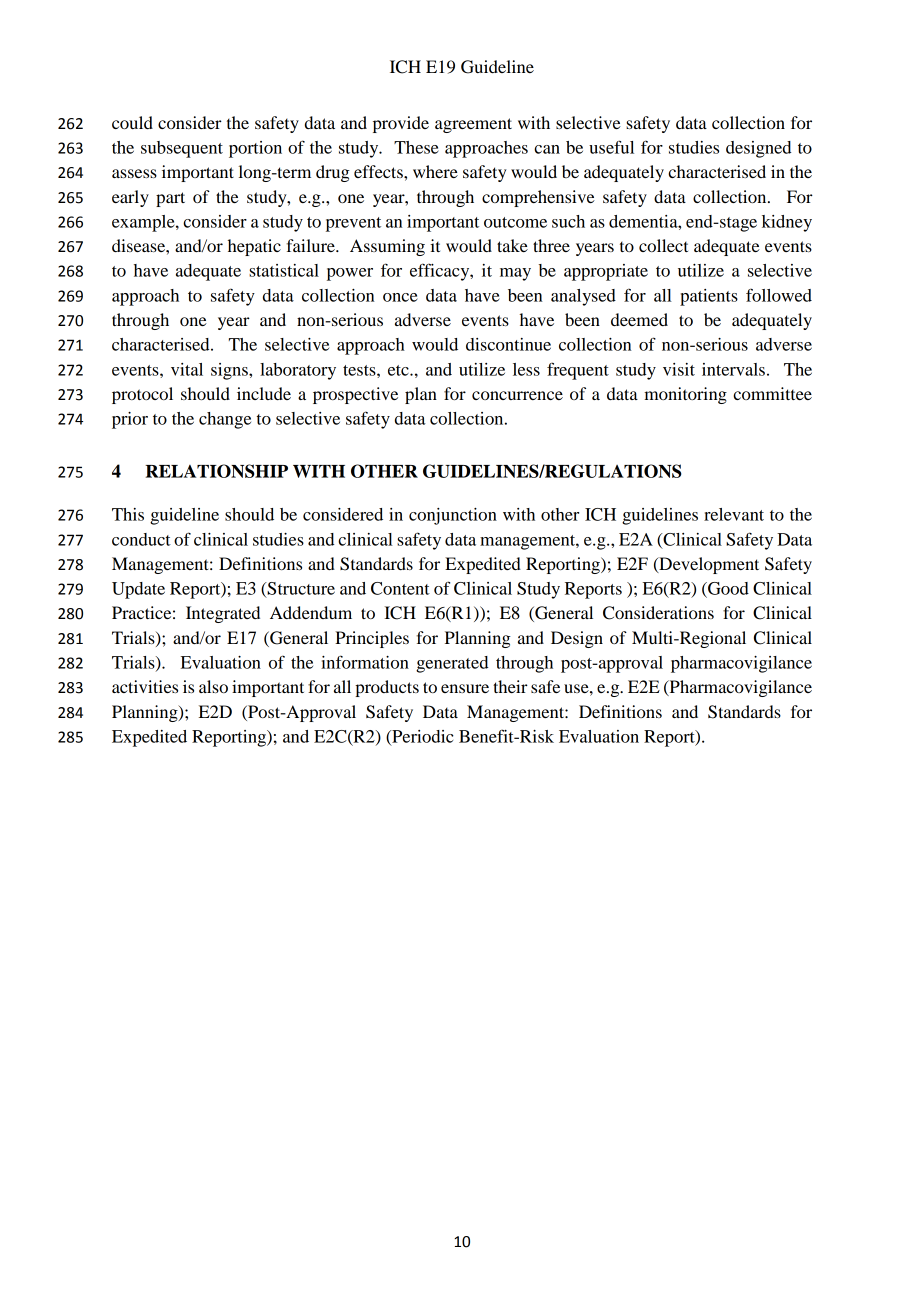 This image has height=1308, width=924. I want to click on useful, so click(611, 147).
